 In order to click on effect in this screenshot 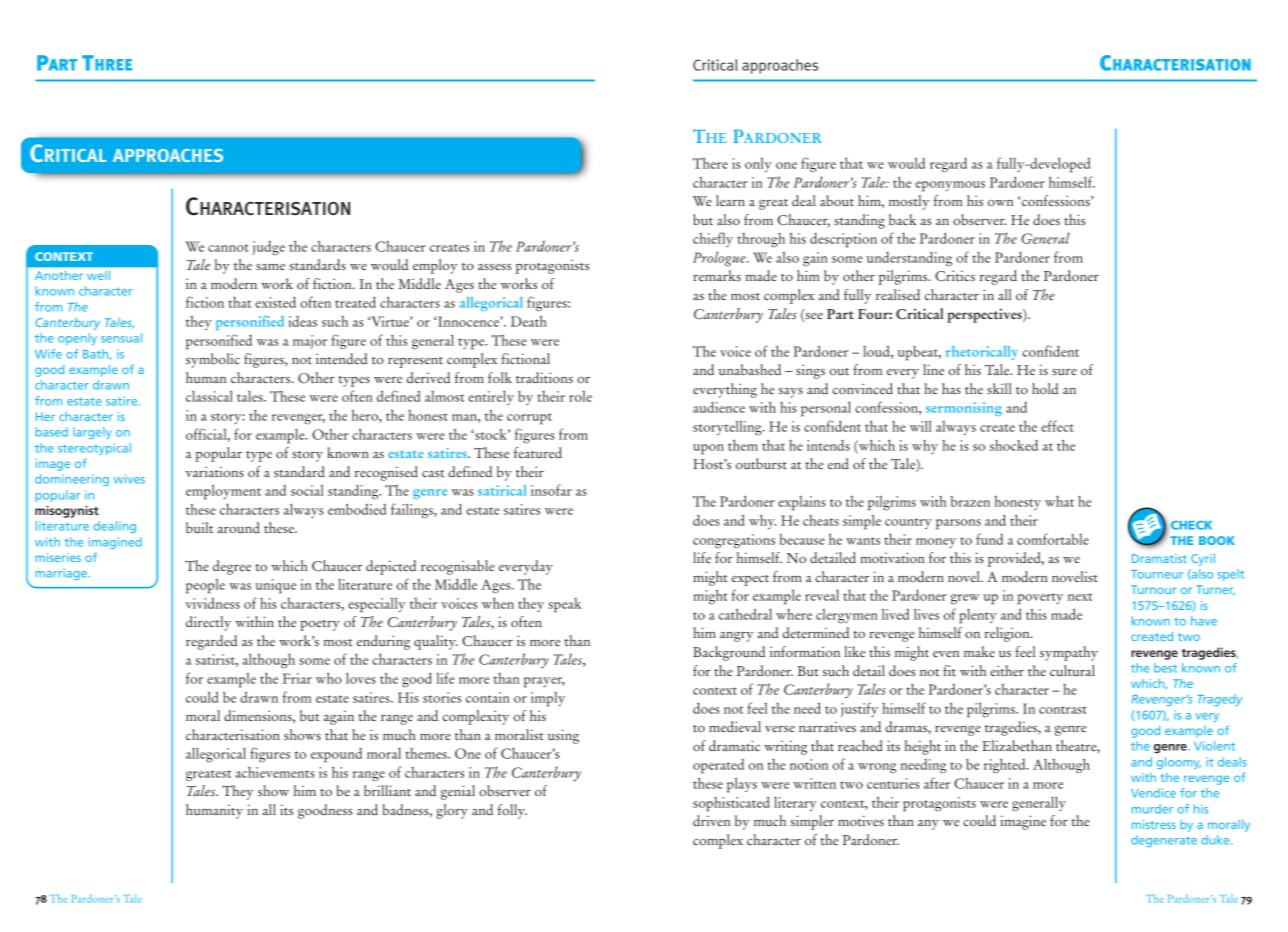, I will do `click(1057, 426)`.
